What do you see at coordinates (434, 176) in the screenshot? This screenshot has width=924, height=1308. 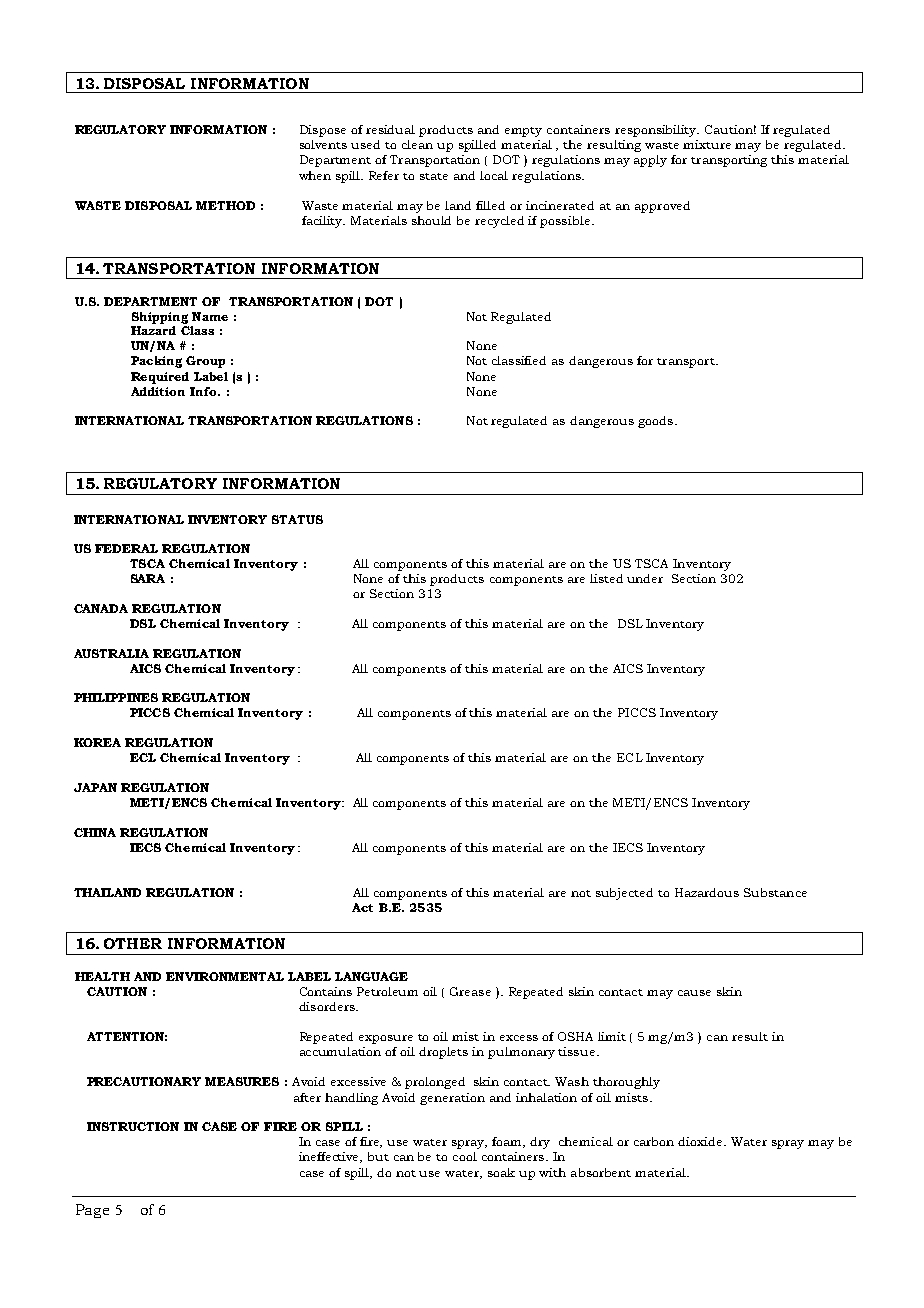 I see `state` at bounding box center [434, 176].
